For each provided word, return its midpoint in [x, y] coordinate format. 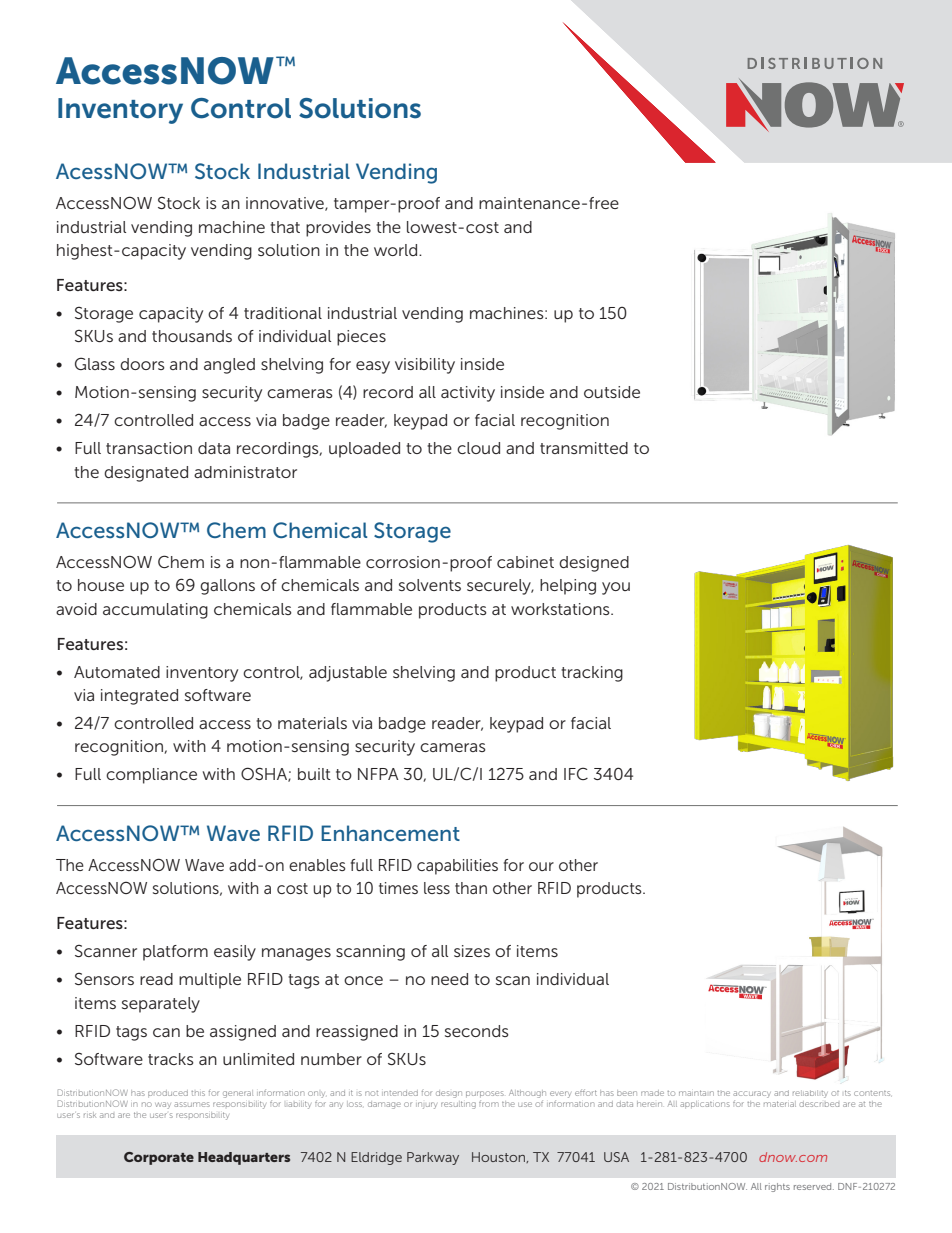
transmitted [584, 448]
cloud [478, 448]
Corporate [159, 1158]
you [616, 588]
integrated [139, 697]
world [397, 250]
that [285, 227]
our [541, 866]
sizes [472, 951]
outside [612, 392]
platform [175, 953]
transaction [149, 448]
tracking [592, 674]
